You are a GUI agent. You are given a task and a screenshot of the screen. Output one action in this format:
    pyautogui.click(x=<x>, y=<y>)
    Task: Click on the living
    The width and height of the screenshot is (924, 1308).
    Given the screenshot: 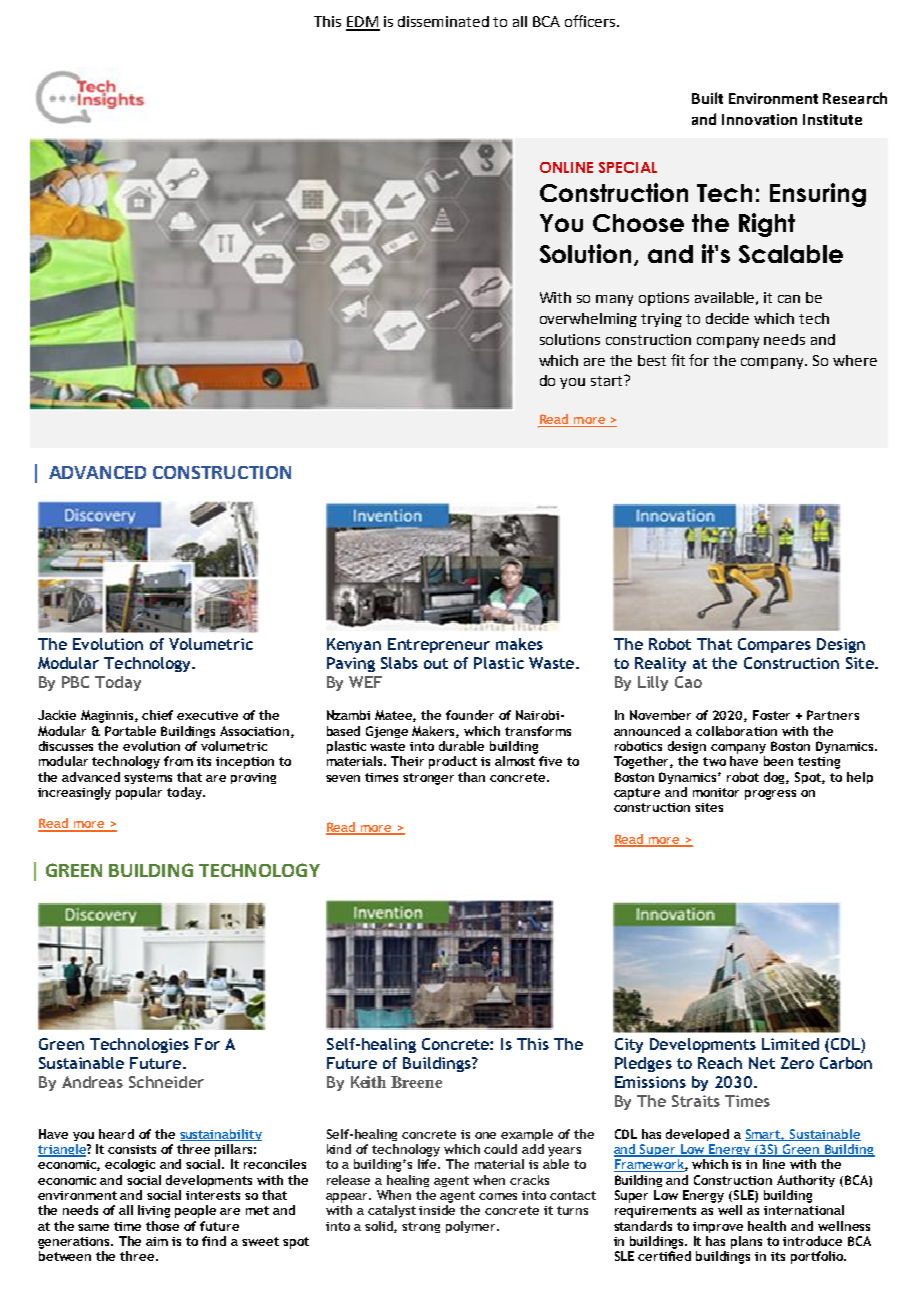 What is the action you would take?
    pyautogui.click(x=154, y=1211)
